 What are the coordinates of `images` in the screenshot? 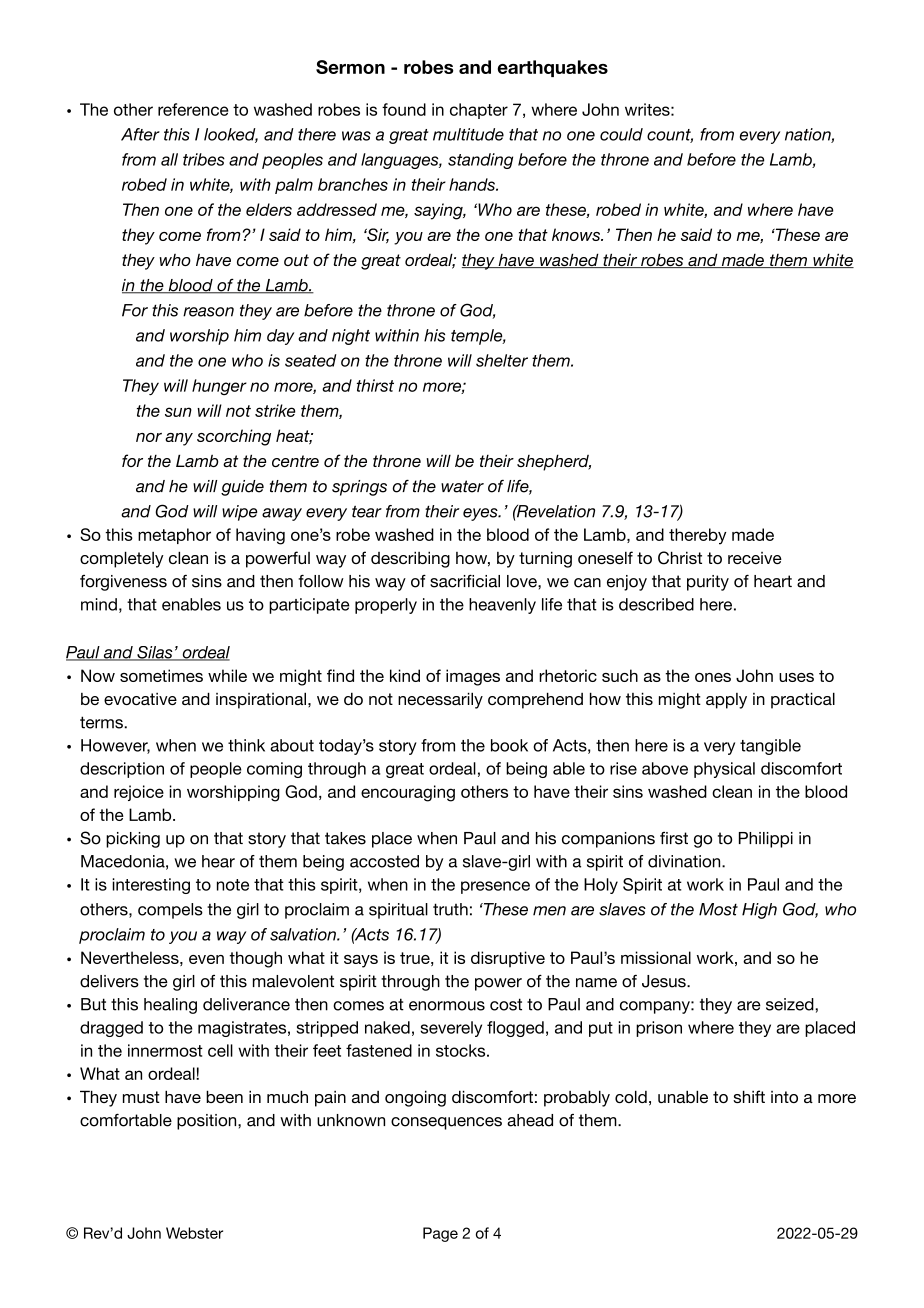 It's located at (473, 677).
